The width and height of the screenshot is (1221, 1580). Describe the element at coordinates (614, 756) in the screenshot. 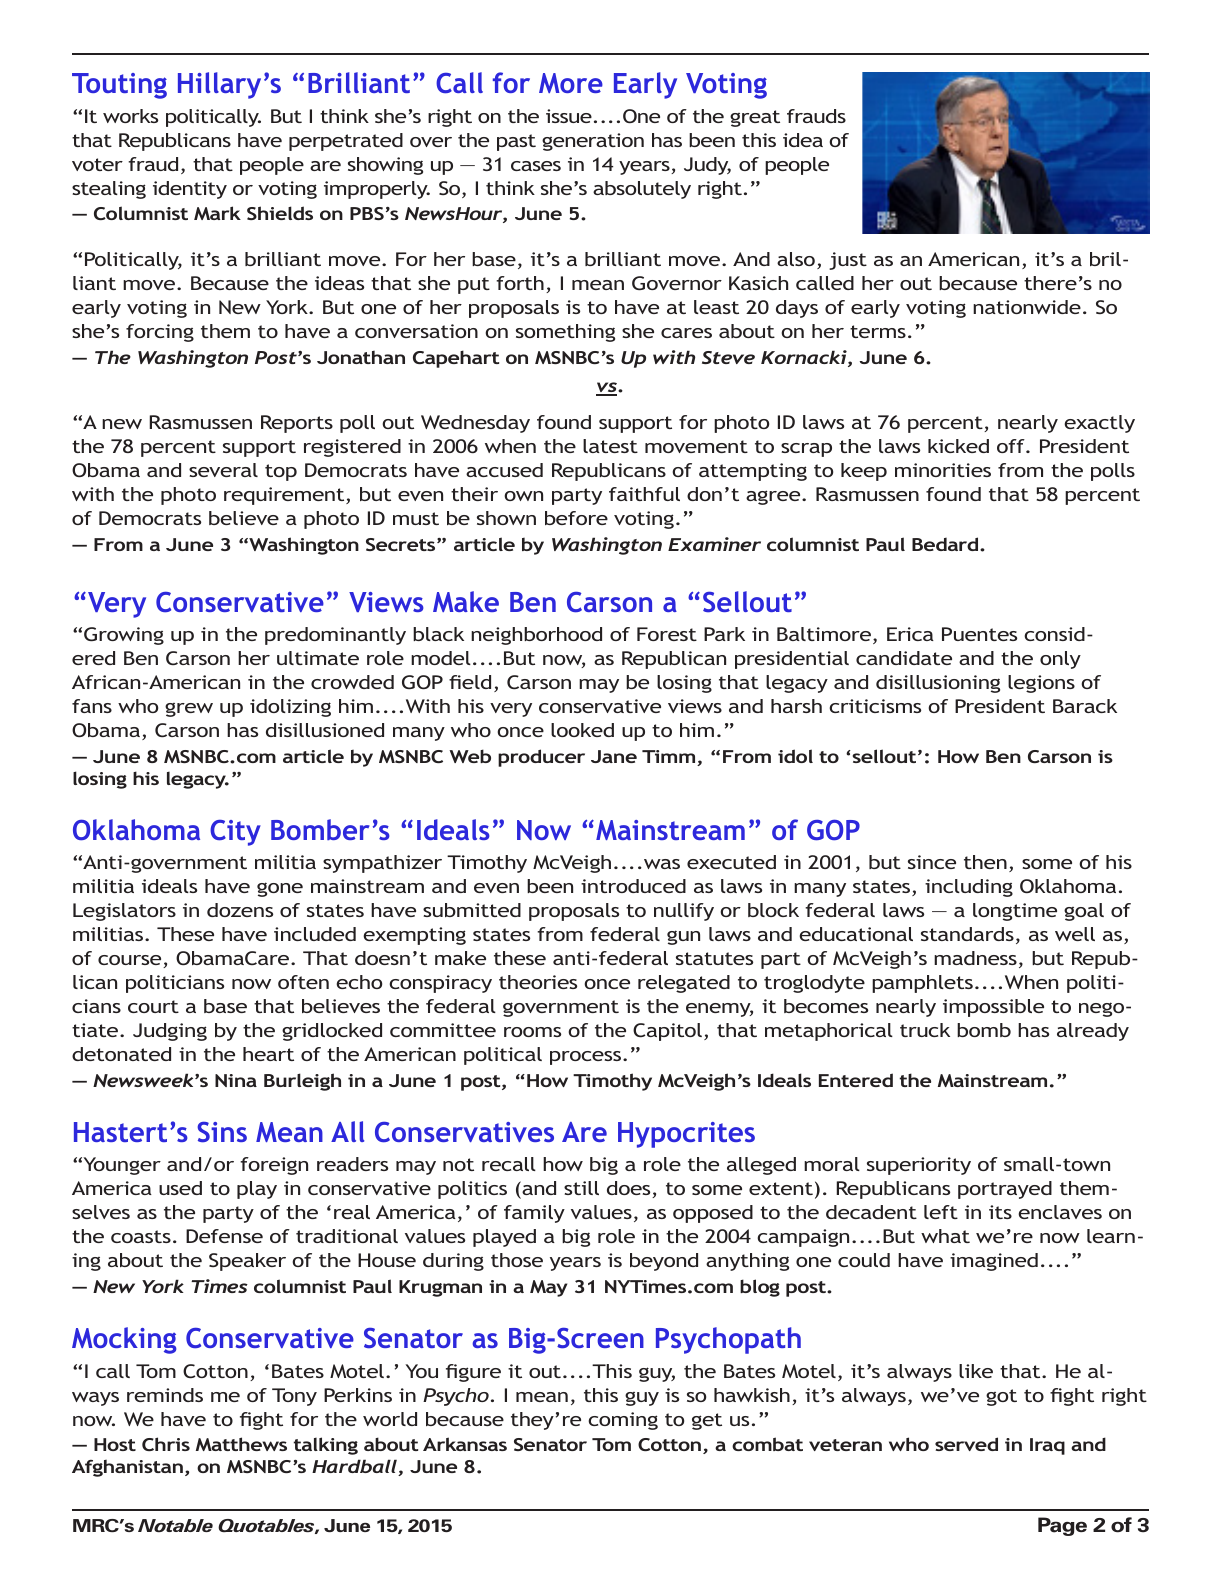

I see `Jane` at that location.
